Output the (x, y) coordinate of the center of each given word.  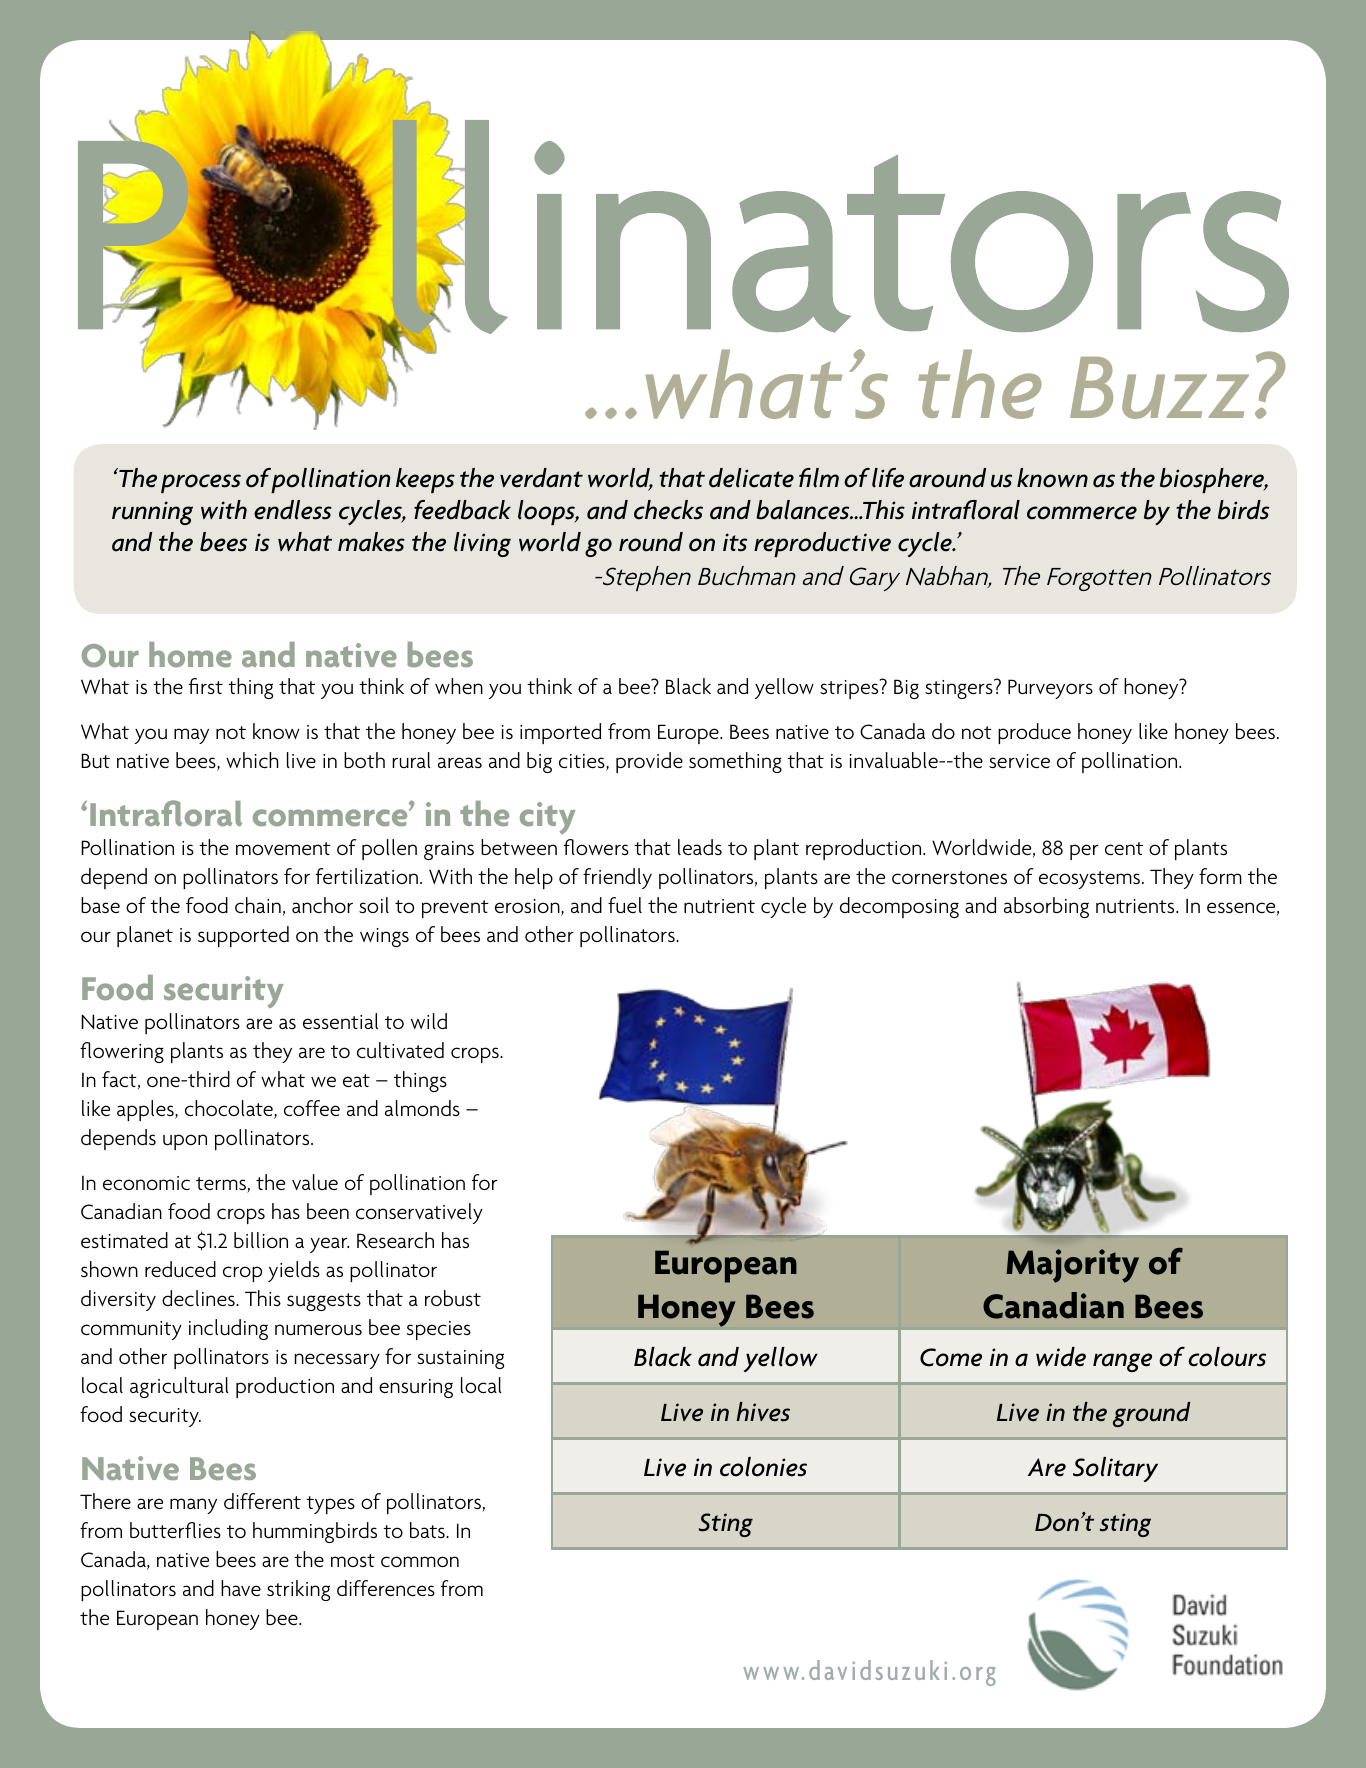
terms (222, 1185)
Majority (1072, 1266)
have (241, 1588)
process (201, 483)
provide (649, 762)
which (252, 760)
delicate (751, 478)
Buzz (1159, 388)
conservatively (419, 1213)
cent (1124, 848)
